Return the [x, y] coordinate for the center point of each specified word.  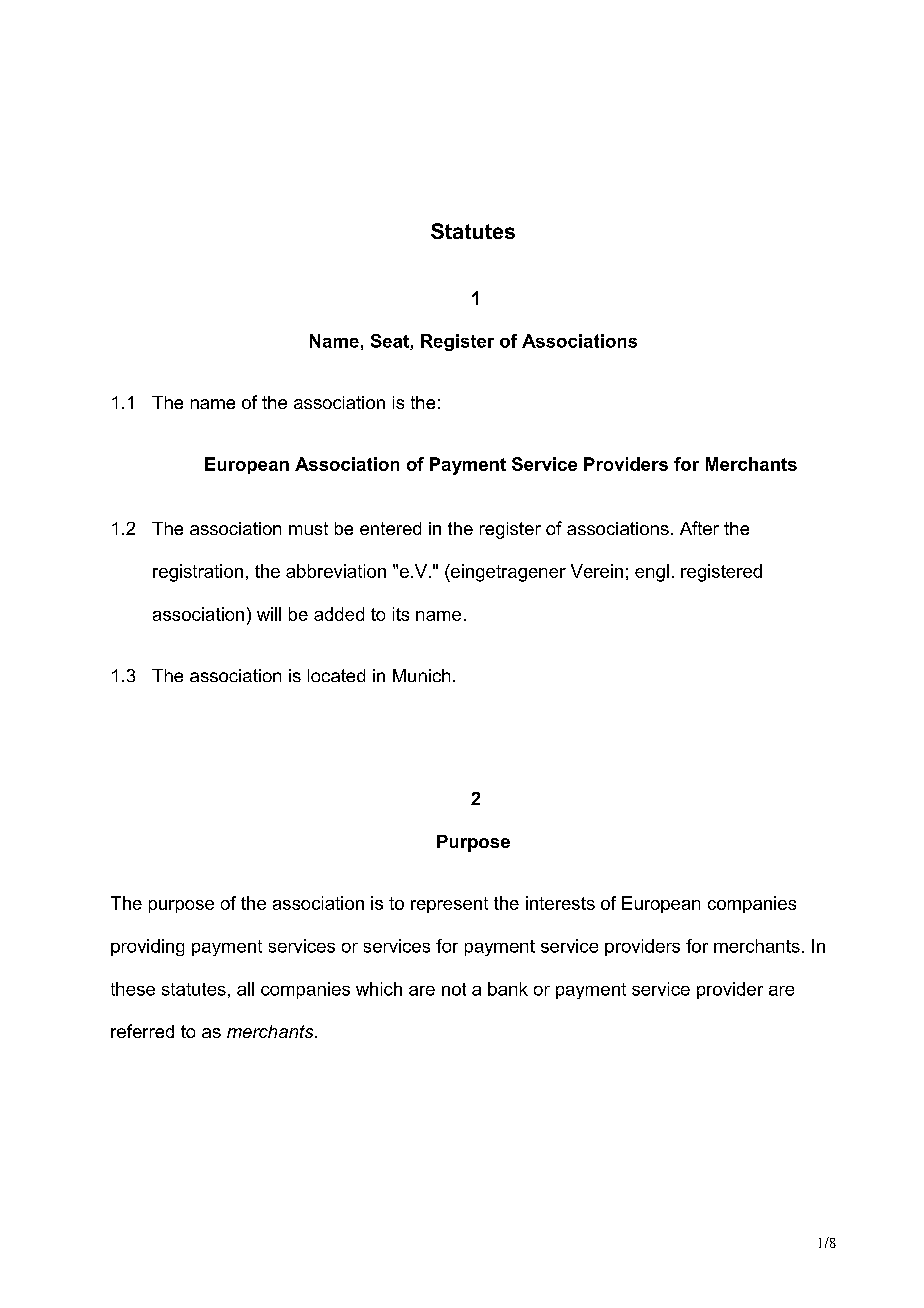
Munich [421, 675]
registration [198, 573]
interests [560, 903]
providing [147, 947]
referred [142, 1031]
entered [390, 528]
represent [449, 905]
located [336, 675]
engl [652, 573]
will [269, 614]
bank [508, 989]
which [379, 989]
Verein [597, 571]
